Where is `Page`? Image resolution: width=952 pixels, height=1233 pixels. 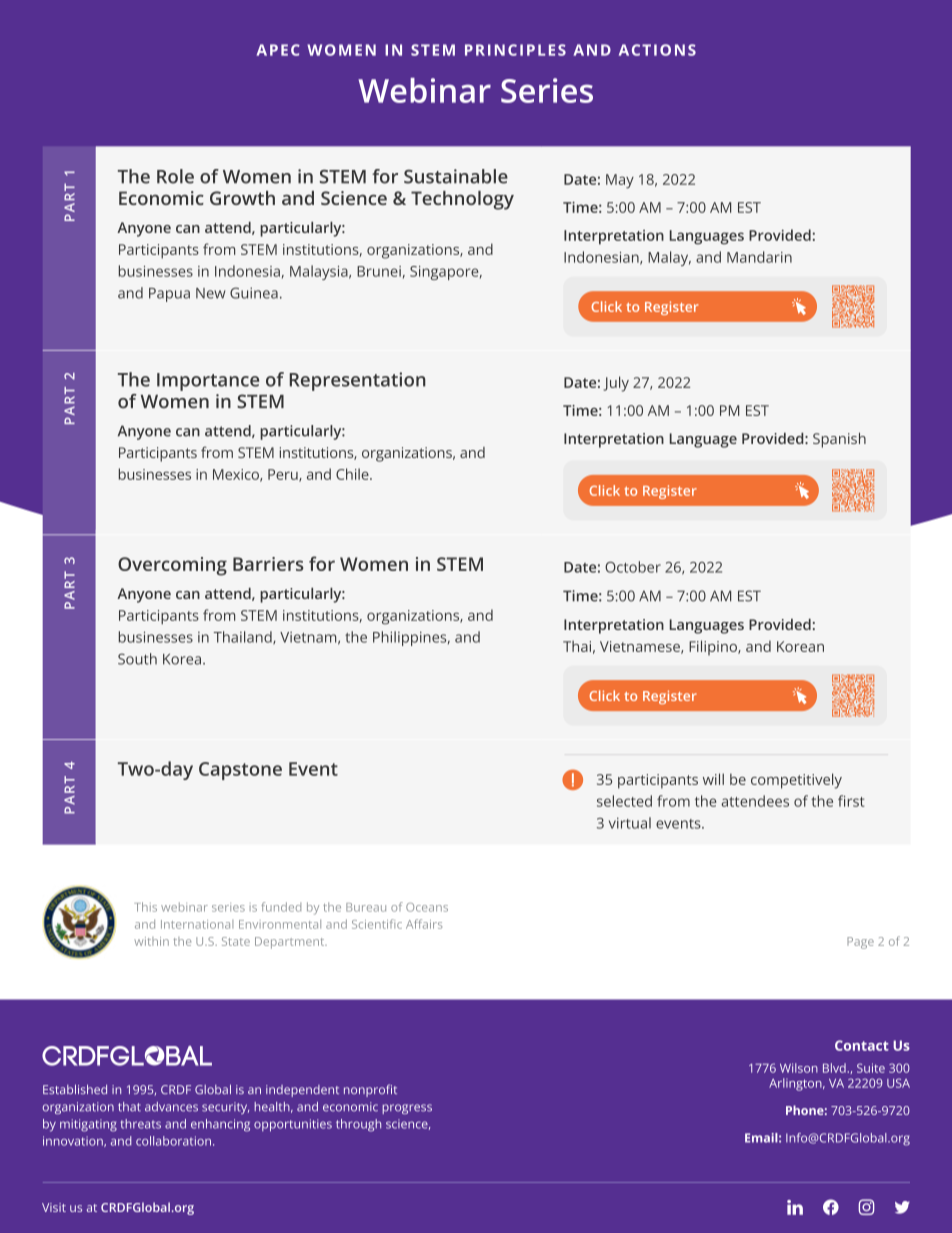 Page is located at coordinates (860, 943).
